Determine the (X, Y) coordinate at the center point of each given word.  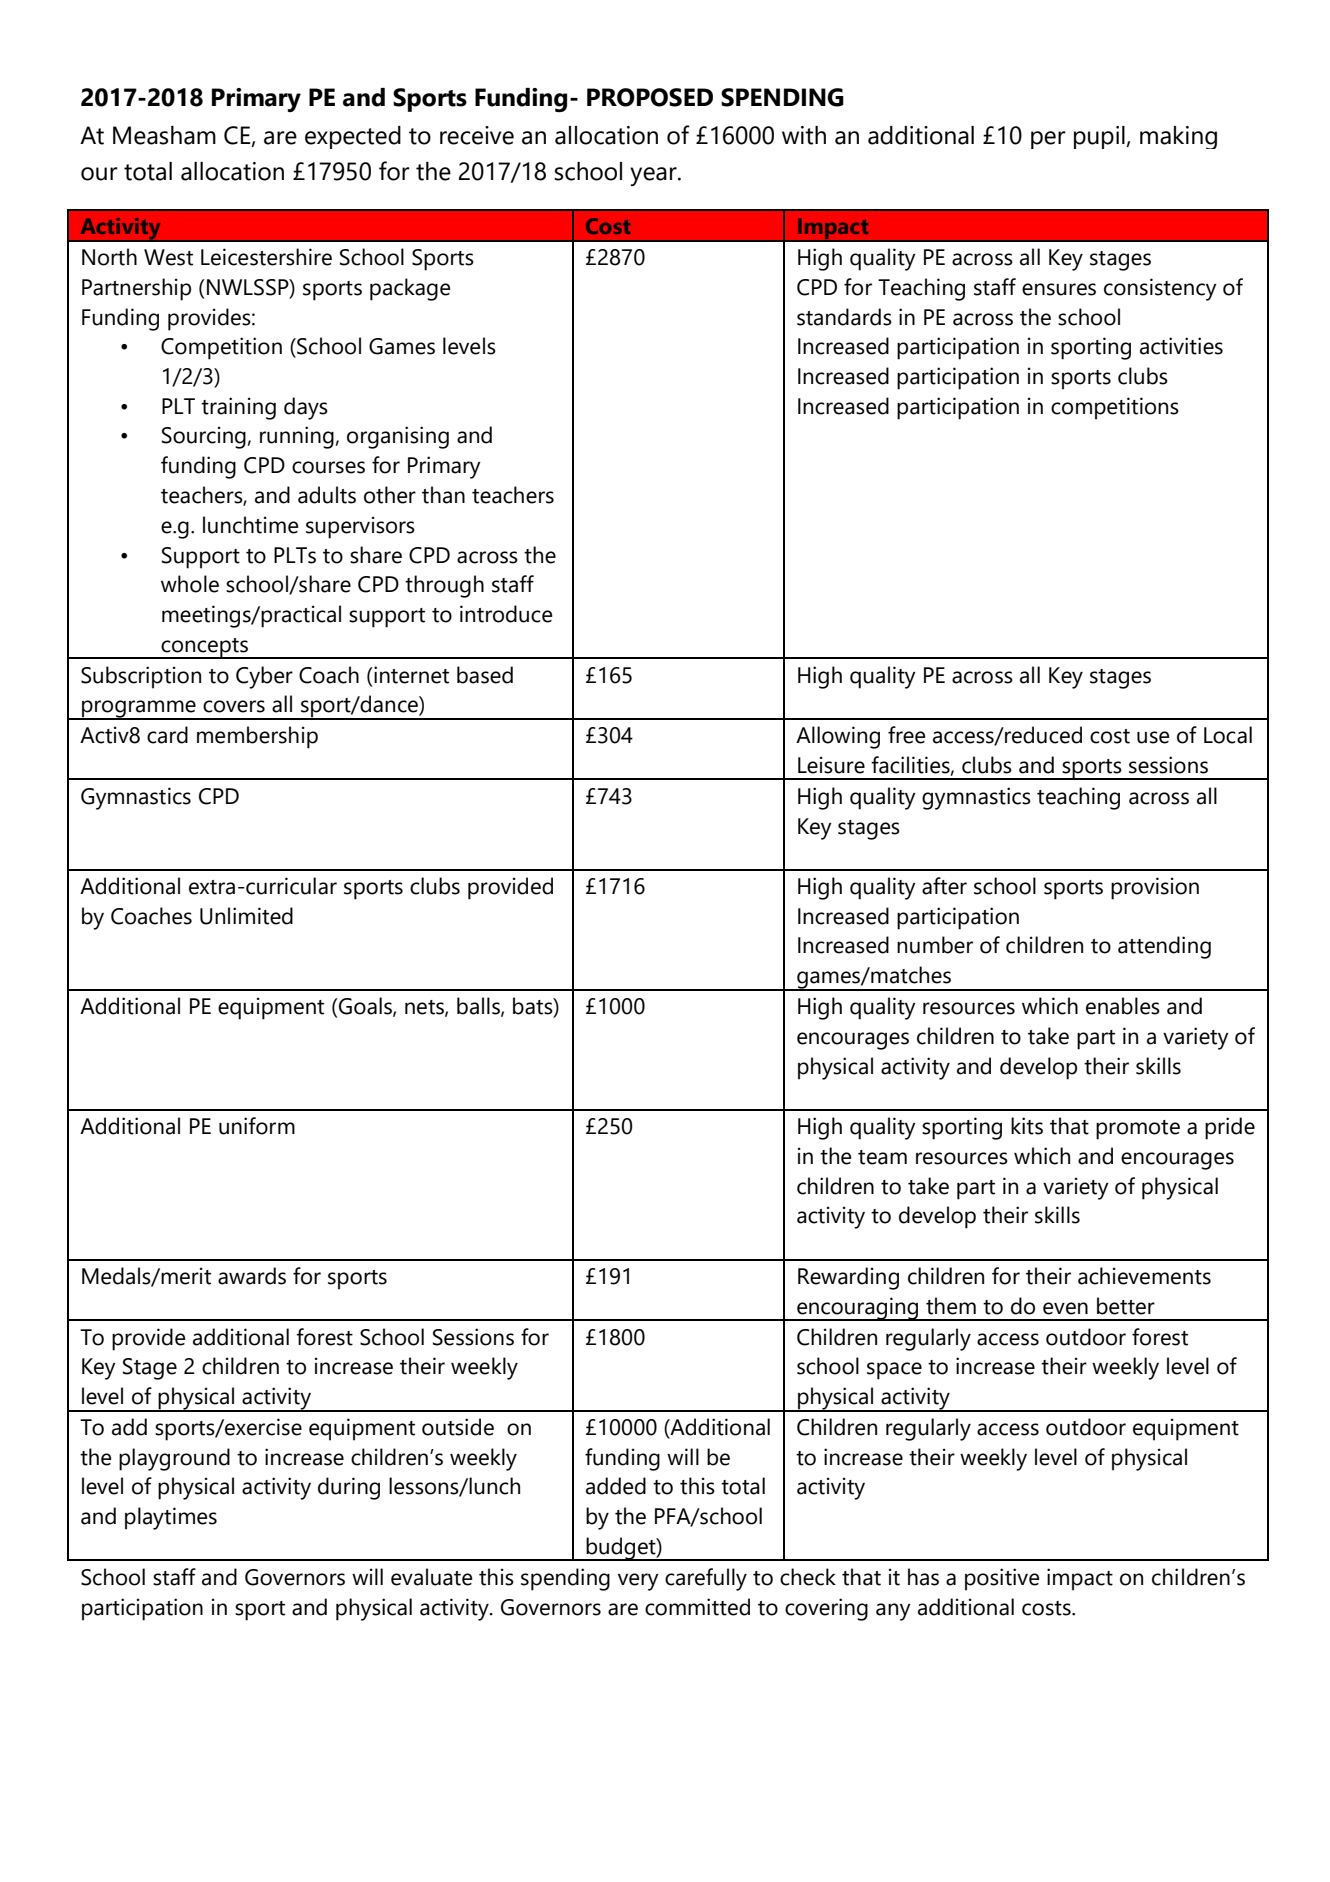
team (882, 1157)
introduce (506, 614)
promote (1138, 1130)
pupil (1099, 137)
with (804, 135)
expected (353, 137)
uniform (257, 1126)
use (1153, 737)
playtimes (171, 1518)
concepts (204, 648)
